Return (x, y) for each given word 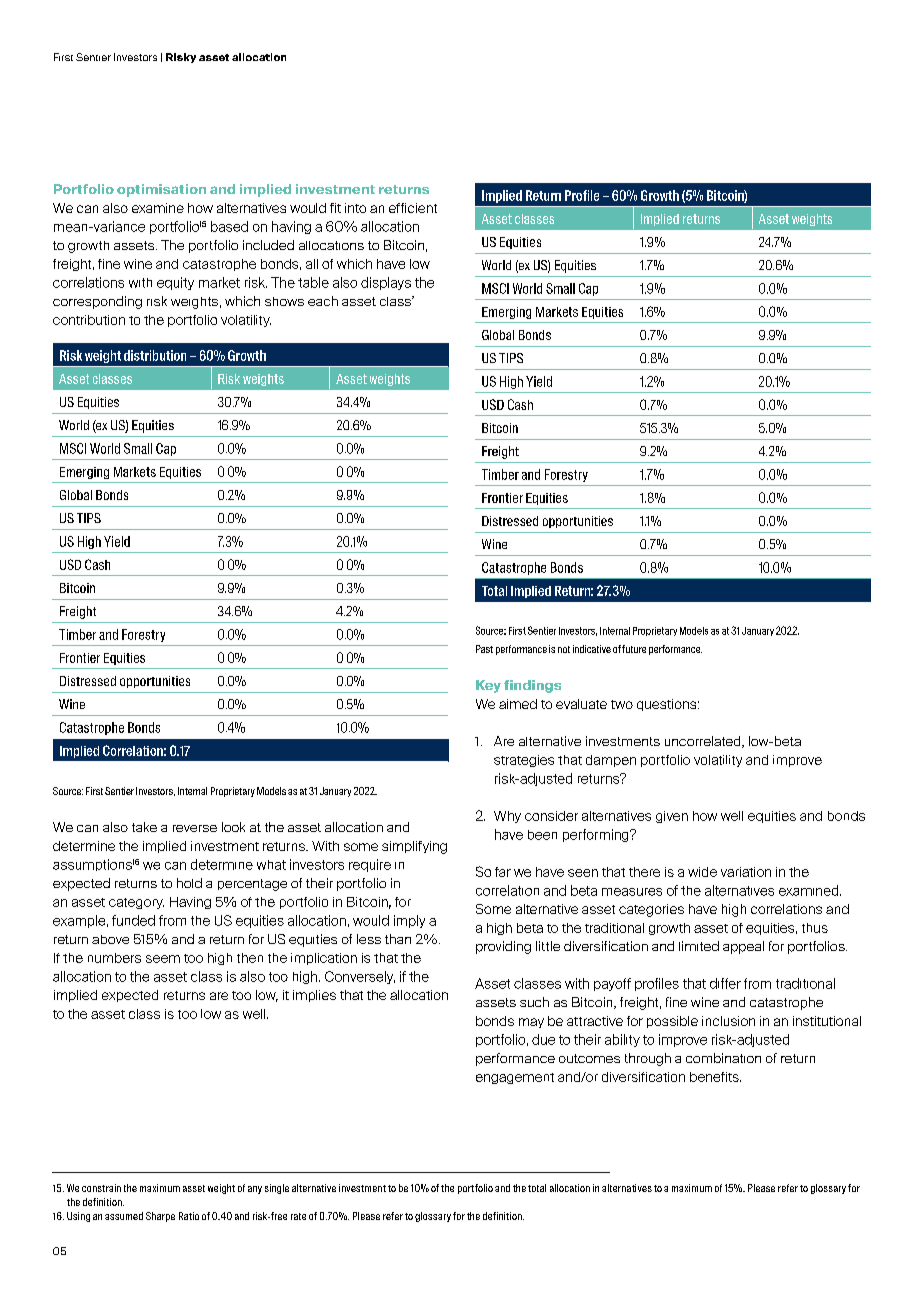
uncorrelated (704, 742)
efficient (413, 208)
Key (488, 686)
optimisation (161, 190)
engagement (515, 1078)
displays (386, 283)
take (144, 827)
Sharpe (160, 1217)
